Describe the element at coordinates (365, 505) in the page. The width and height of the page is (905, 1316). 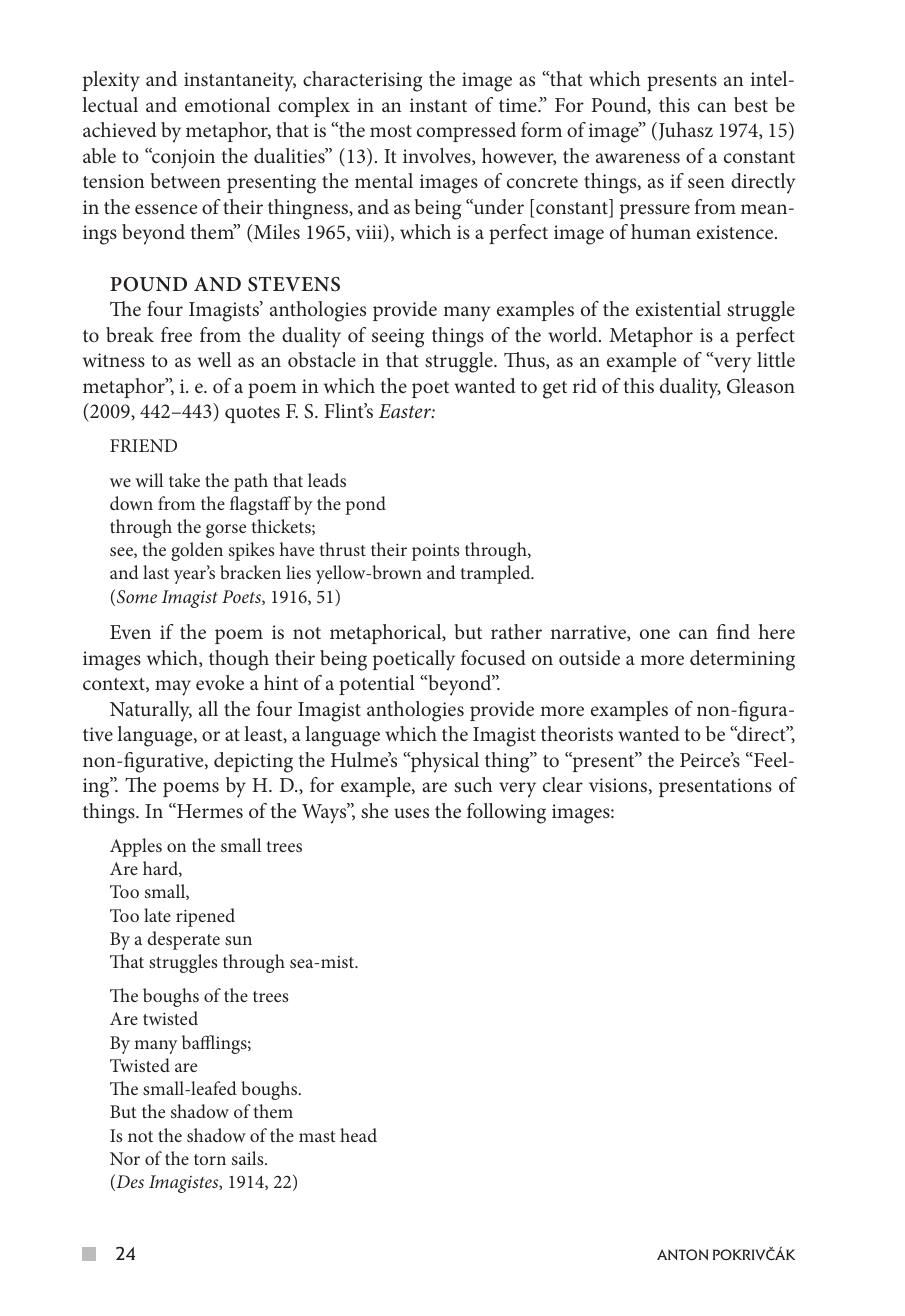
I see `pond` at that location.
